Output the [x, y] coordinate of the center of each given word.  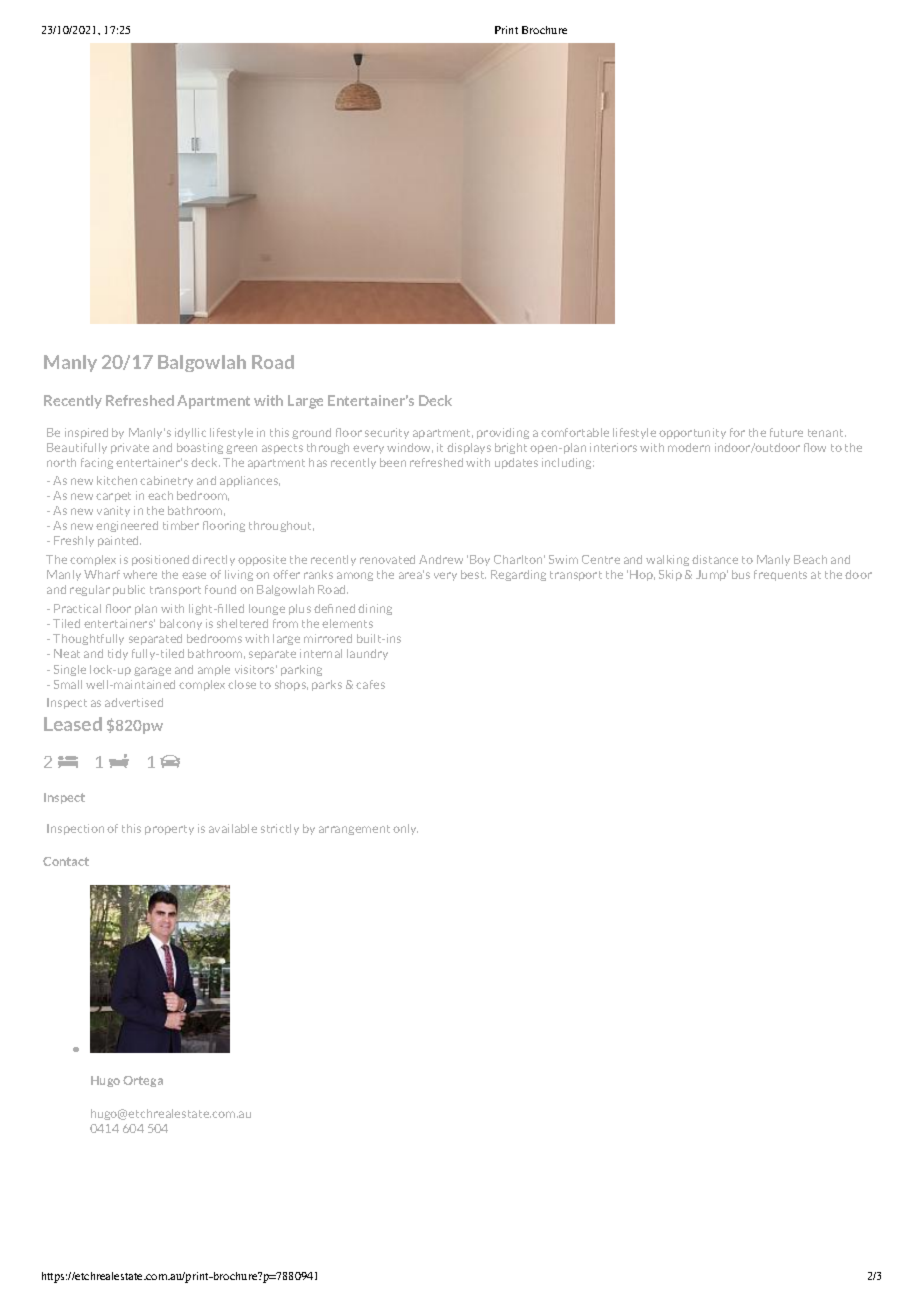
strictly [280, 829]
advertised [134, 702]
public [129, 590]
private [130, 448]
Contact [66, 861]
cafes [370, 684]
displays [469, 448]
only [405, 829]
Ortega [143, 1081]
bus [741, 574]
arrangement [354, 830]
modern [689, 447]
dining [375, 609]
